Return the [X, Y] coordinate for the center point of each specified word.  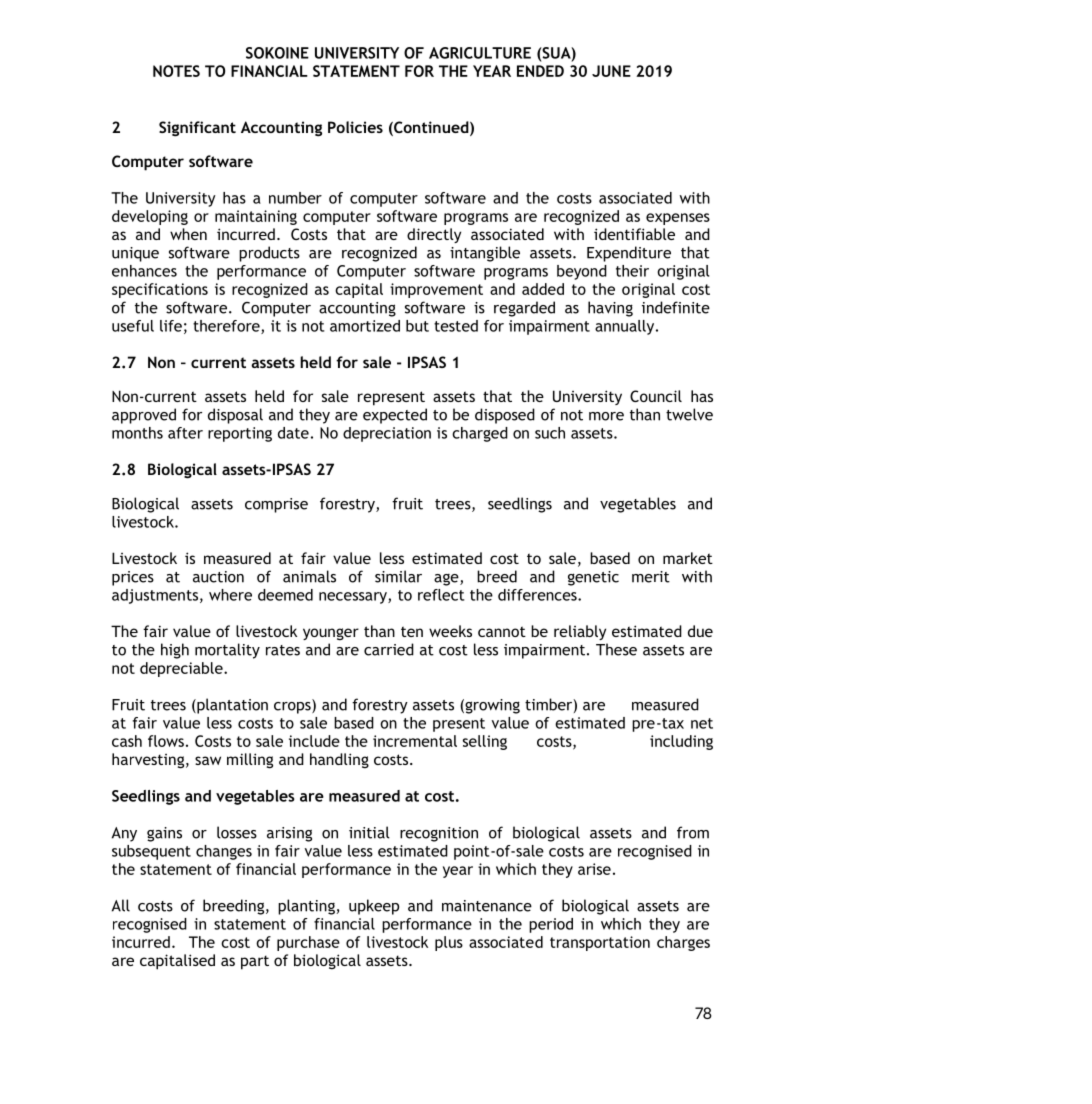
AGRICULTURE [480, 53]
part [255, 962]
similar [398, 576]
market [688, 558]
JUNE [611, 71]
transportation [600, 943]
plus [449, 943]
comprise [276, 505]
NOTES [176, 71]
